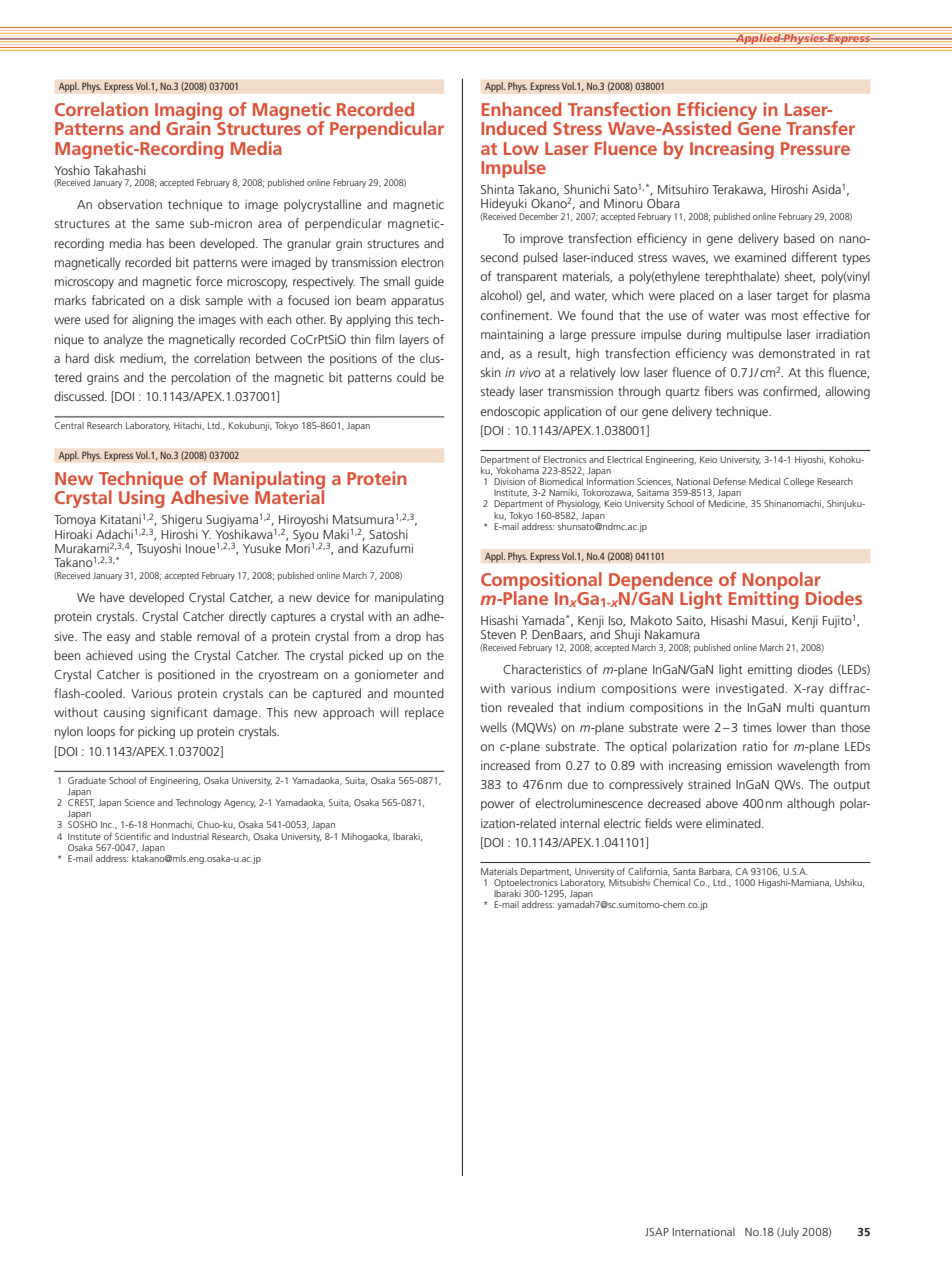  I want to click on aligning, so click(152, 320).
